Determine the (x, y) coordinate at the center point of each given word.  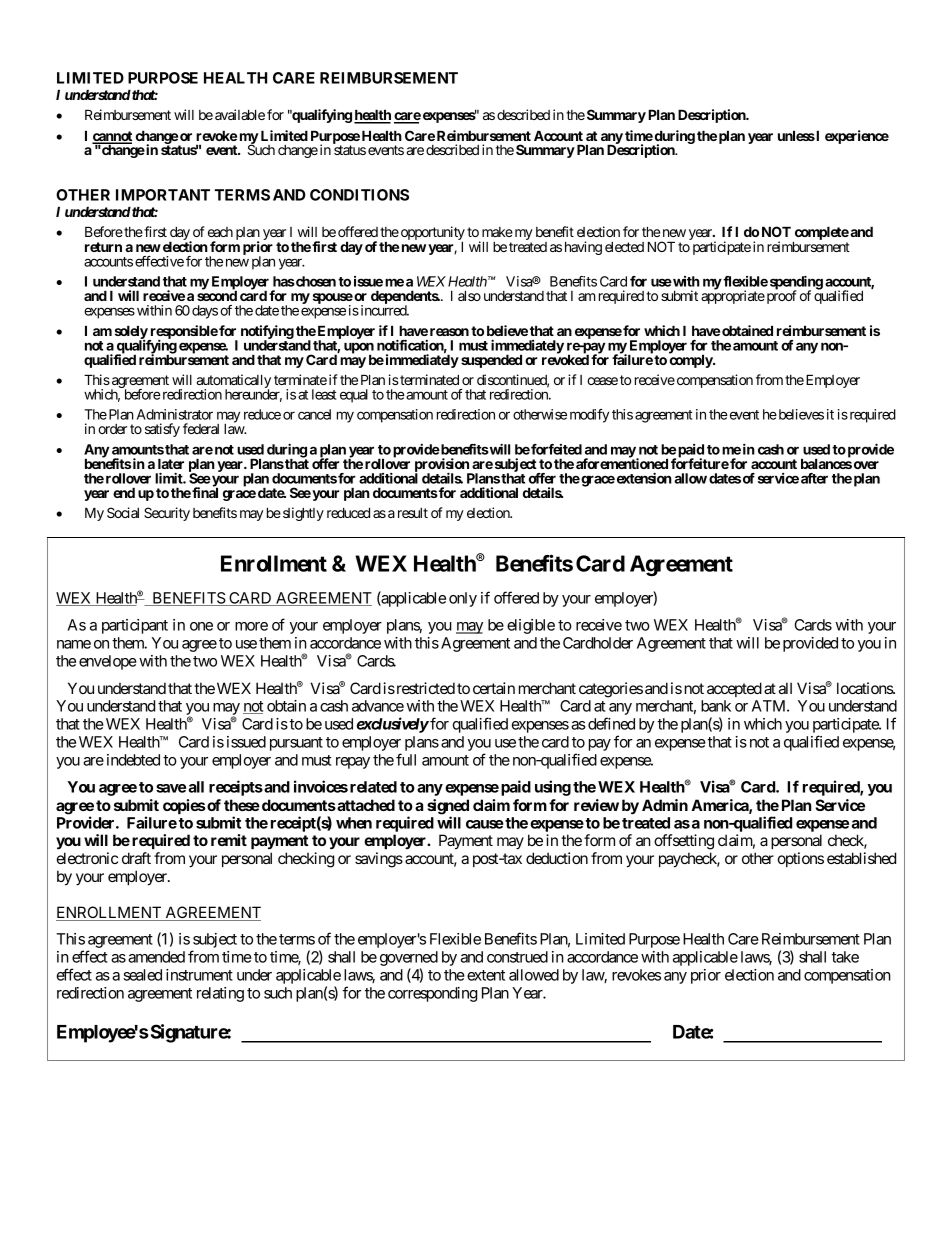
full (406, 759)
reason (449, 332)
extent (486, 975)
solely (132, 333)
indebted (133, 760)
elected (624, 247)
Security (167, 514)
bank (716, 706)
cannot (112, 137)
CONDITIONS (359, 195)
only (463, 599)
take (845, 957)
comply (691, 360)
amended (156, 957)
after (814, 478)
